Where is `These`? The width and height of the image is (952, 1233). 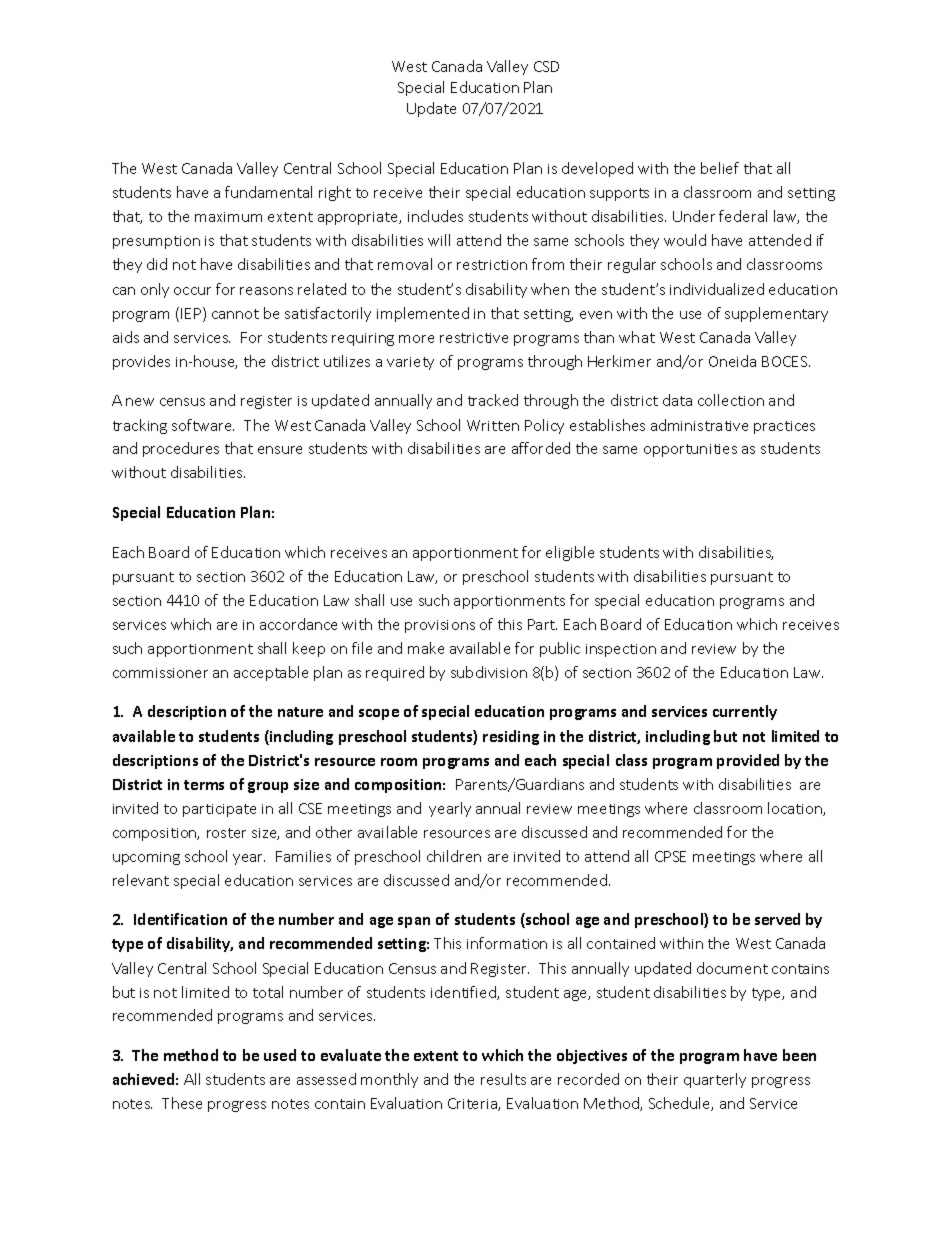
These is located at coordinates (182, 1103).
